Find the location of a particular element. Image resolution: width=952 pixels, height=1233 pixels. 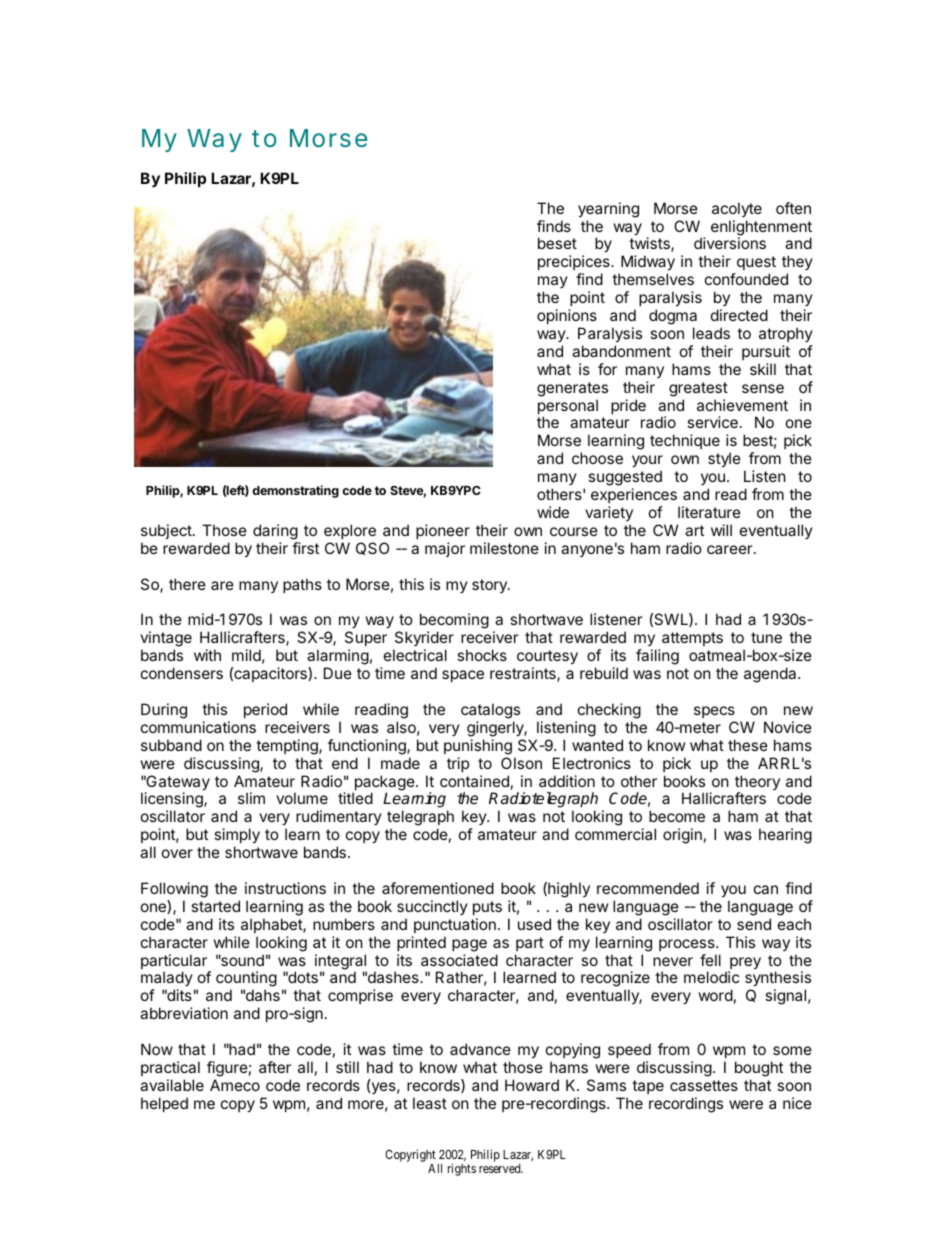

rights is located at coordinates (462, 1169).
